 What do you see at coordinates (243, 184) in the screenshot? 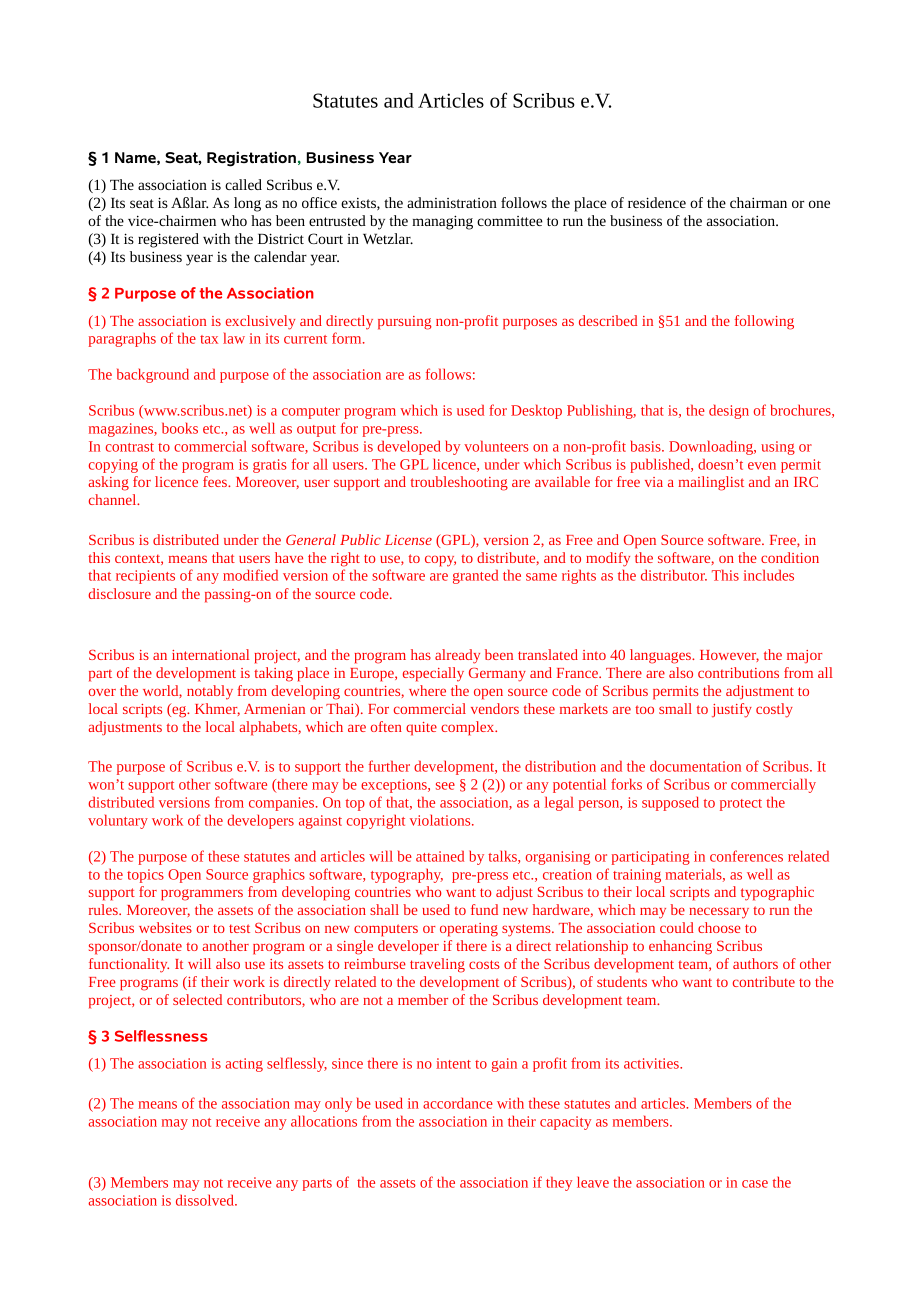
I see `called` at bounding box center [243, 184].
